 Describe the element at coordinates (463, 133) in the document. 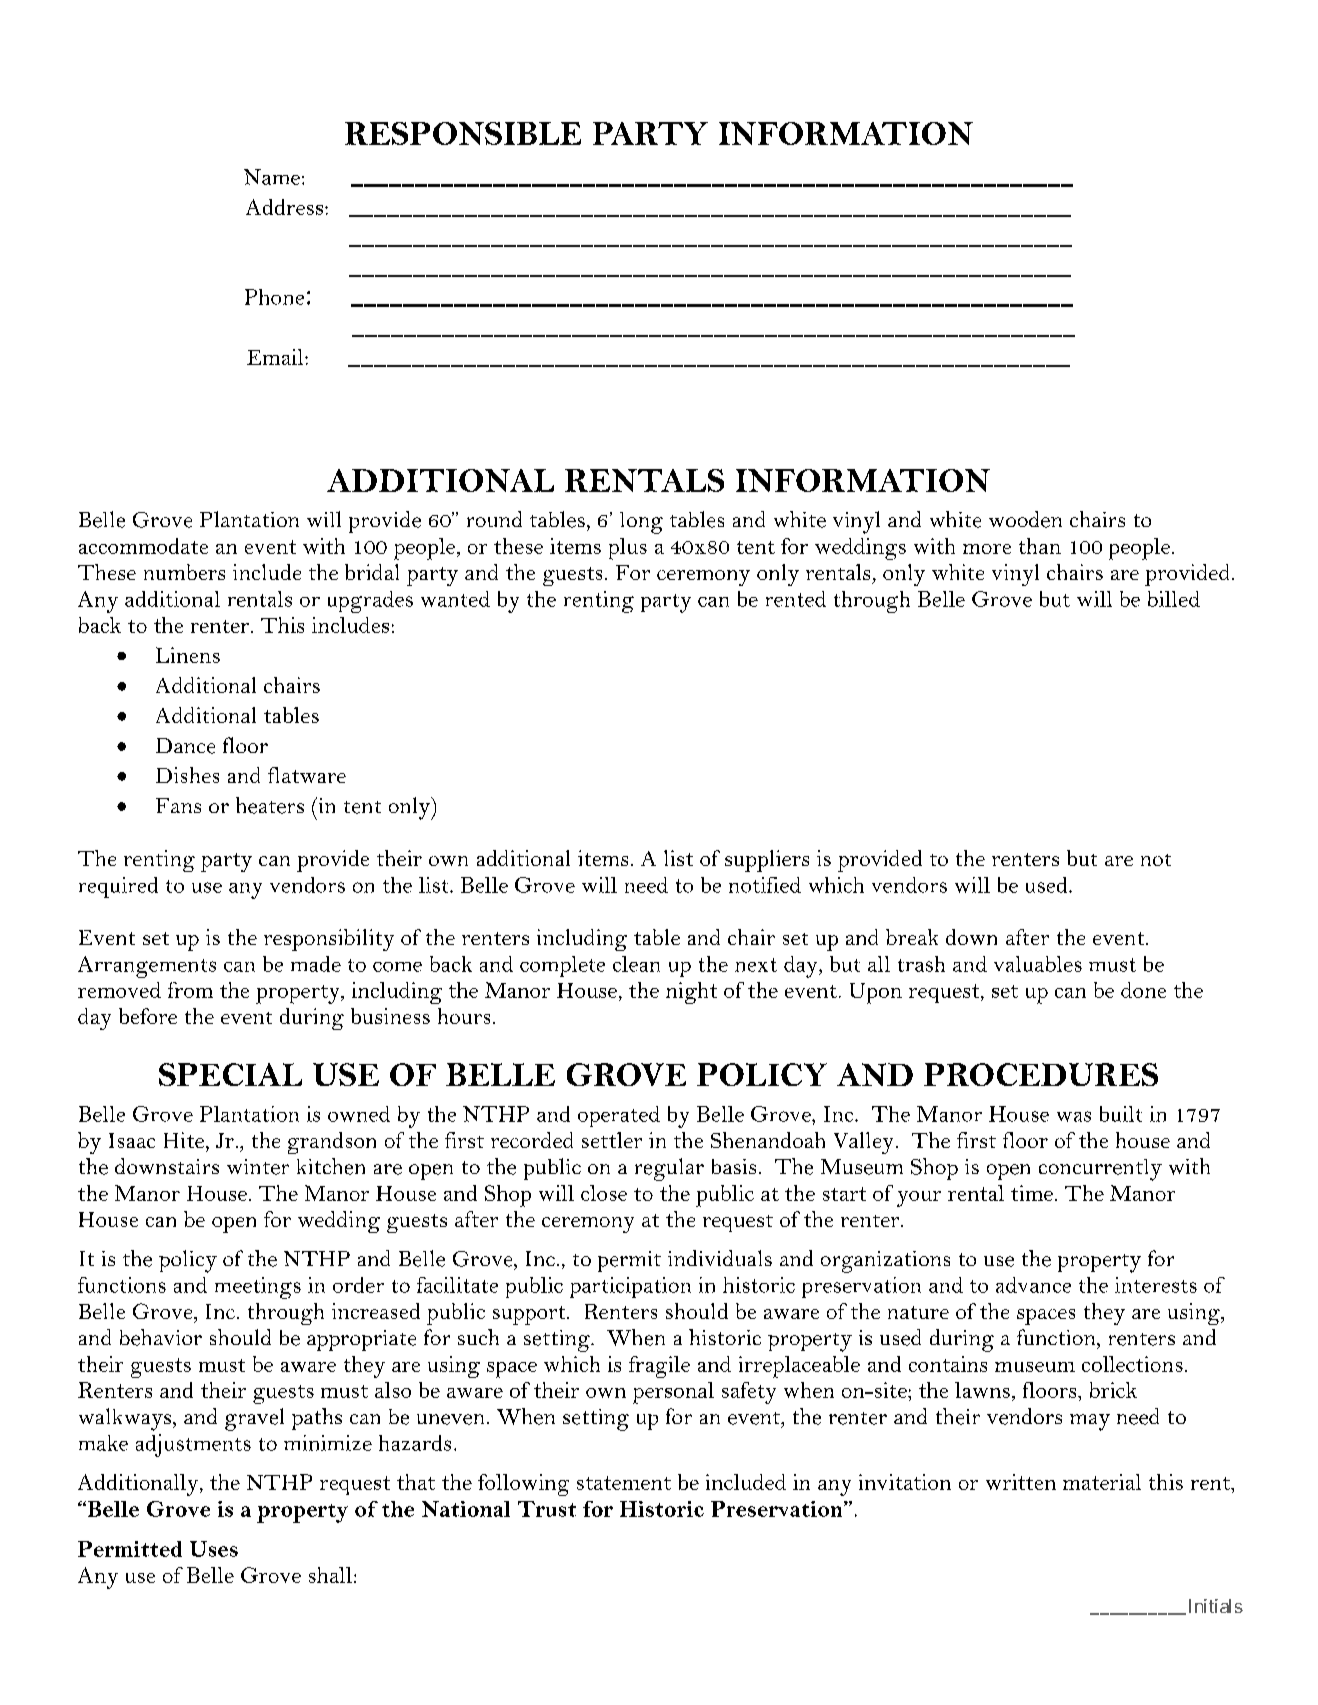

I see `RESPONSIBLE` at that location.
